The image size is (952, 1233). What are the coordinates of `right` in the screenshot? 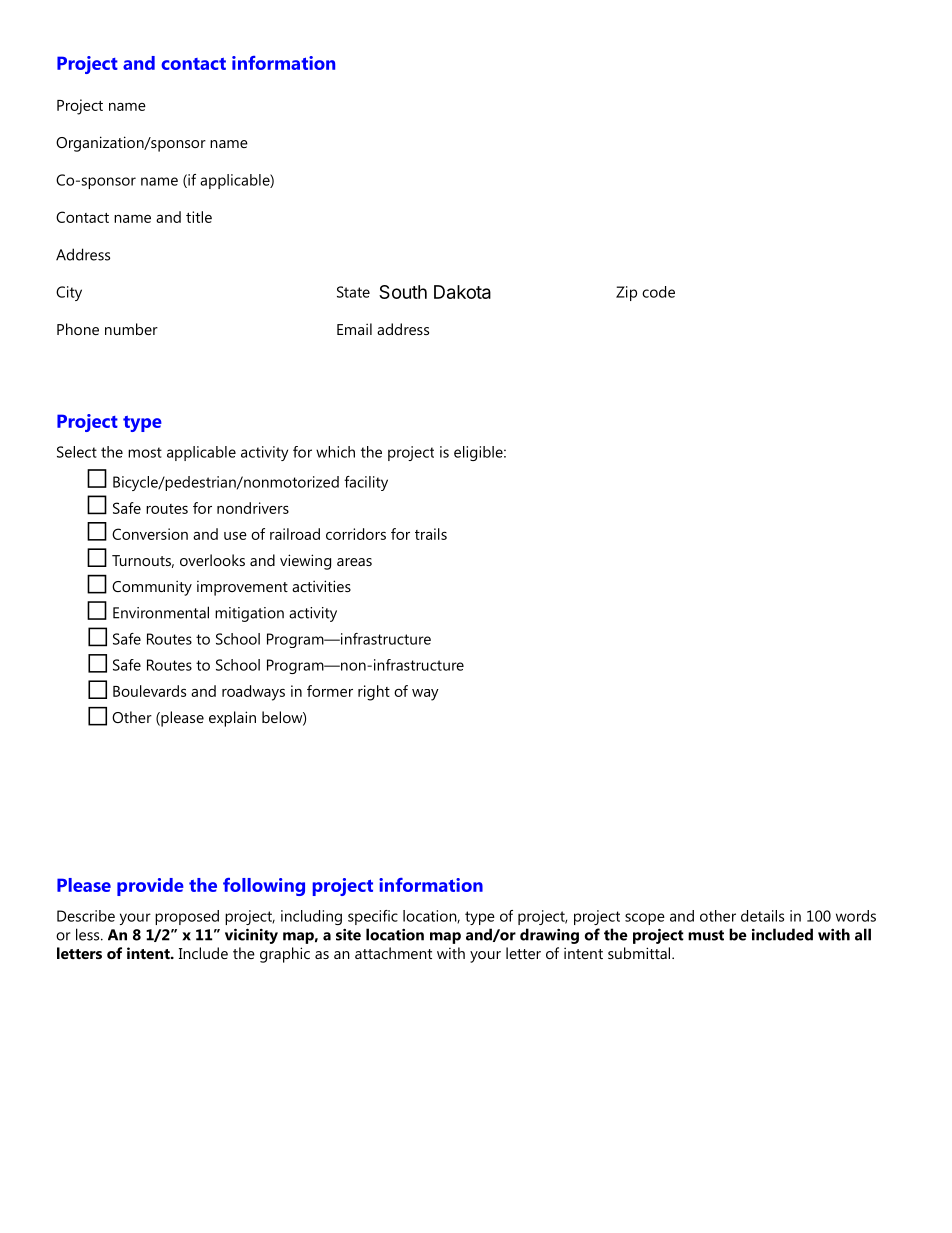 It's located at (374, 693).
